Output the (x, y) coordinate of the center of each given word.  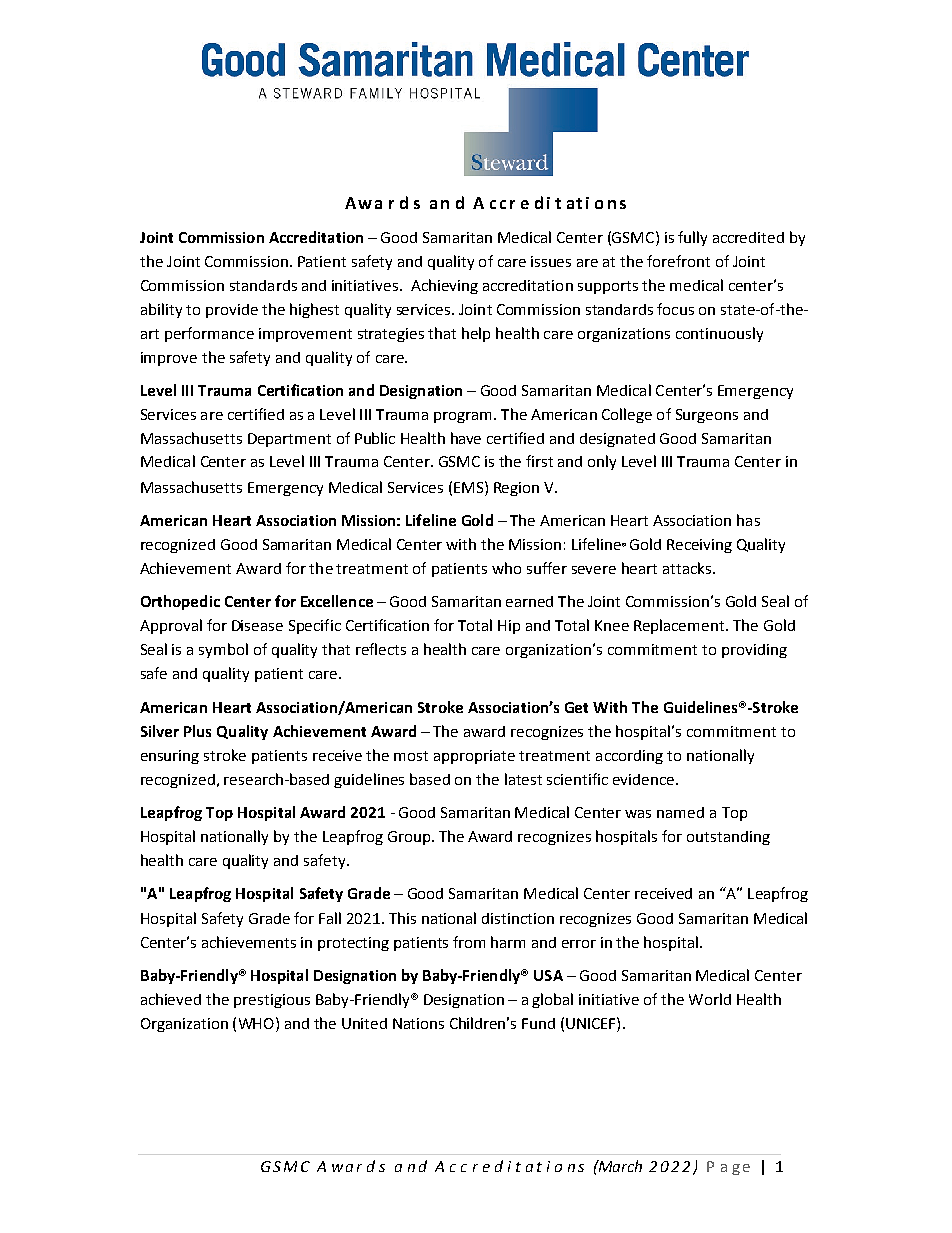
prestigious (272, 1001)
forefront (678, 261)
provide (232, 311)
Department (289, 440)
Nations (418, 1023)
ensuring (170, 757)
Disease (257, 625)
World (710, 999)
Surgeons (707, 416)
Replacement (680, 626)
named (680, 812)
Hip (509, 627)
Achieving (444, 286)
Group (410, 838)
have (466, 438)
